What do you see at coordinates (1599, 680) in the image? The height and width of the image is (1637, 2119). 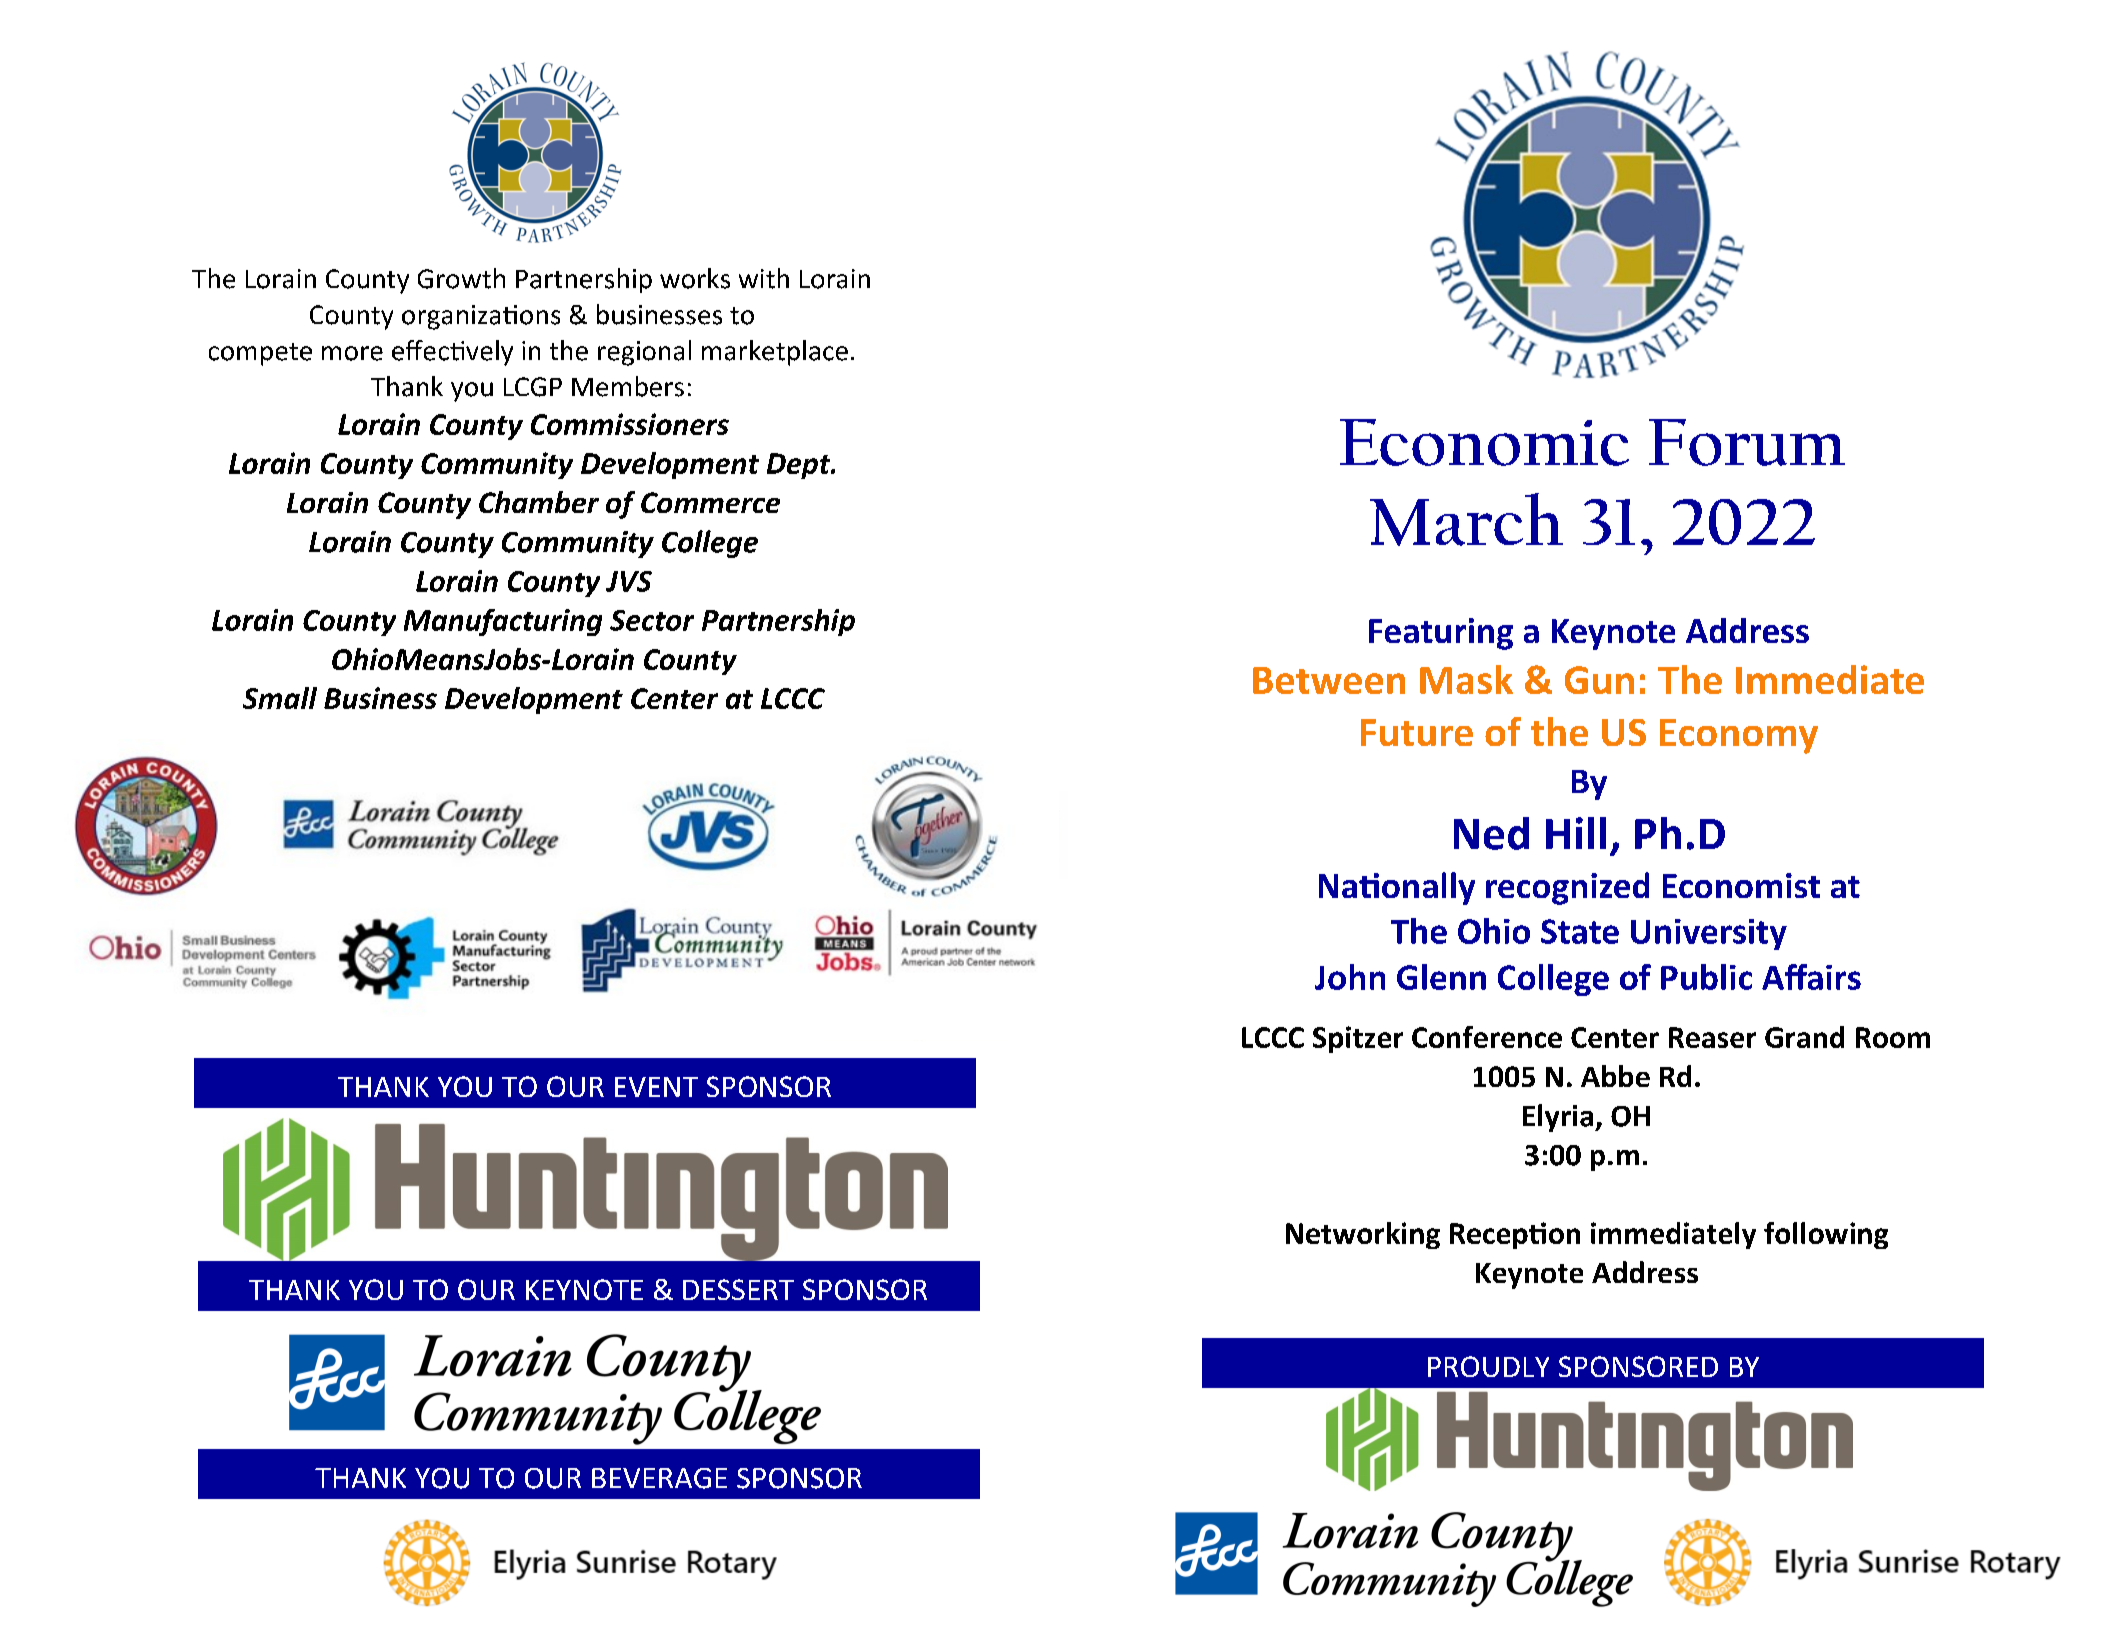 I see `Gun` at bounding box center [1599, 680].
